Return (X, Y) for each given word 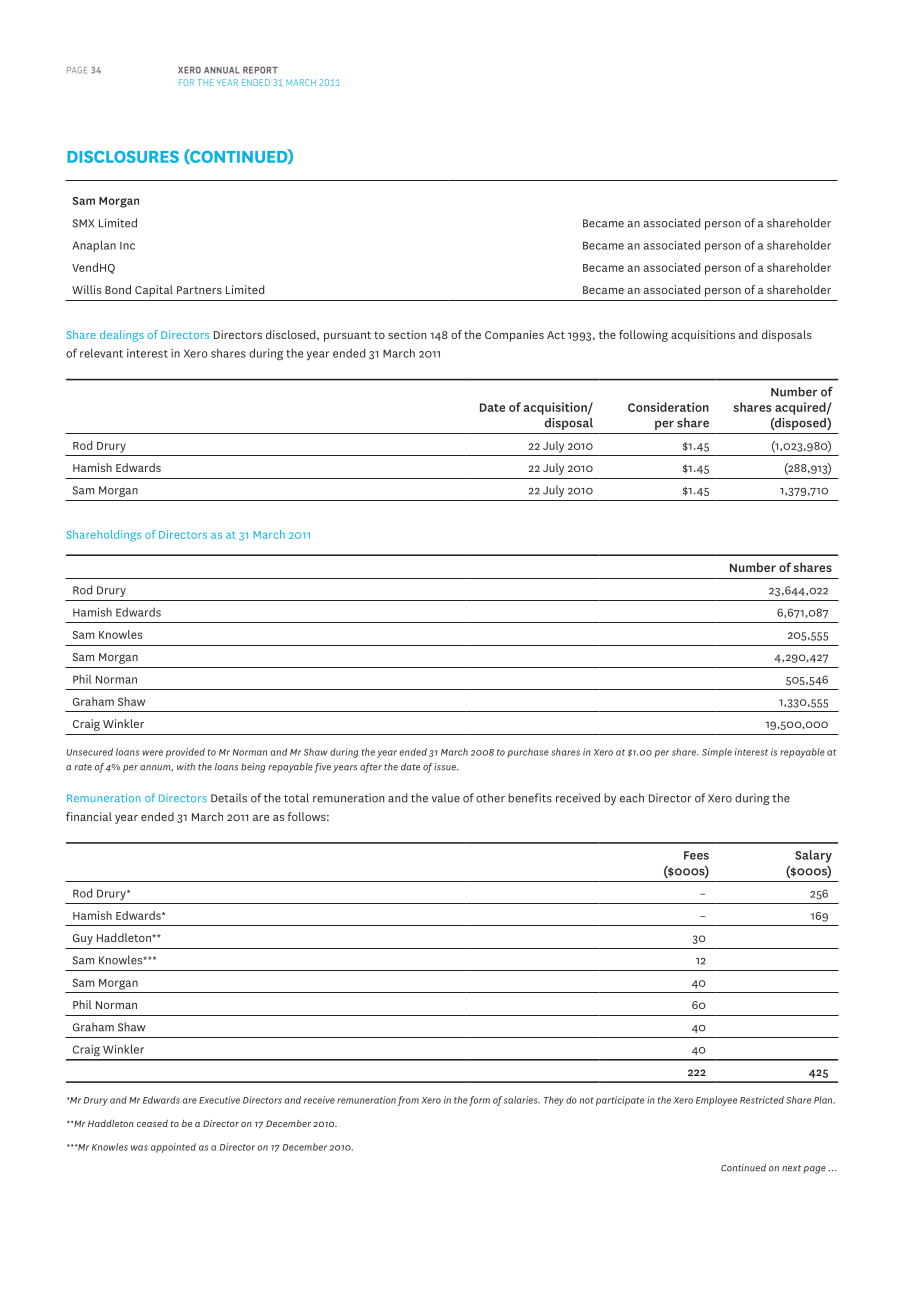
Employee (716, 1101)
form (479, 1101)
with (186, 767)
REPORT (260, 70)
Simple (717, 753)
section (407, 334)
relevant (101, 353)
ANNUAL (222, 70)
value (446, 798)
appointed (173, 1148)
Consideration (668, 407)
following (643, 336)
